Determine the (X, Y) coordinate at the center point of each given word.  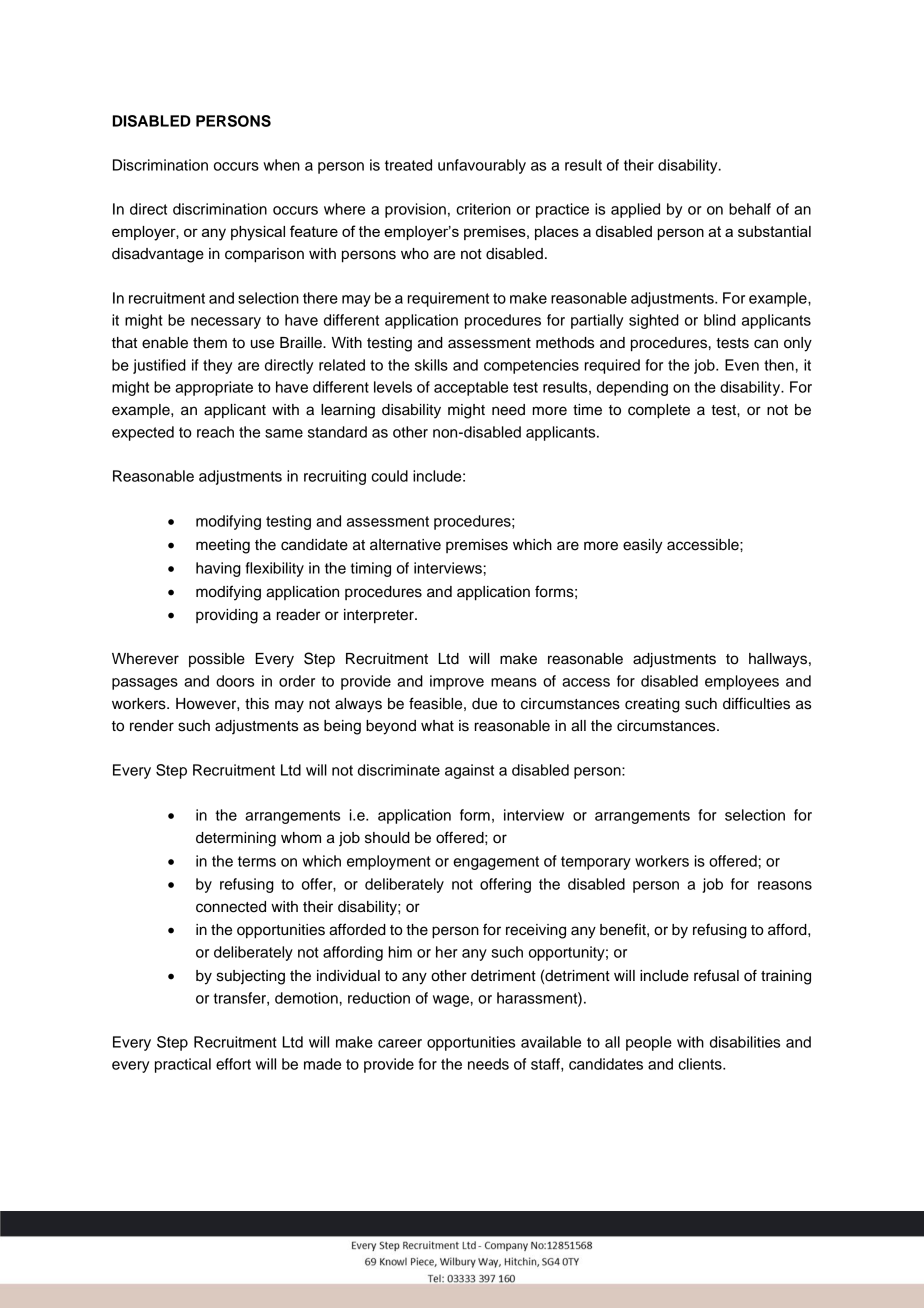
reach (215, 432)
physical (258, 233)
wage (451, 1001)
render (152, 726)
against (469, 771)
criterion (483, 209)
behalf (750, 209)
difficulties (756, 703)
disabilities (745, 1042)
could (389, 476)
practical (183, 1065)
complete (659, 411)
